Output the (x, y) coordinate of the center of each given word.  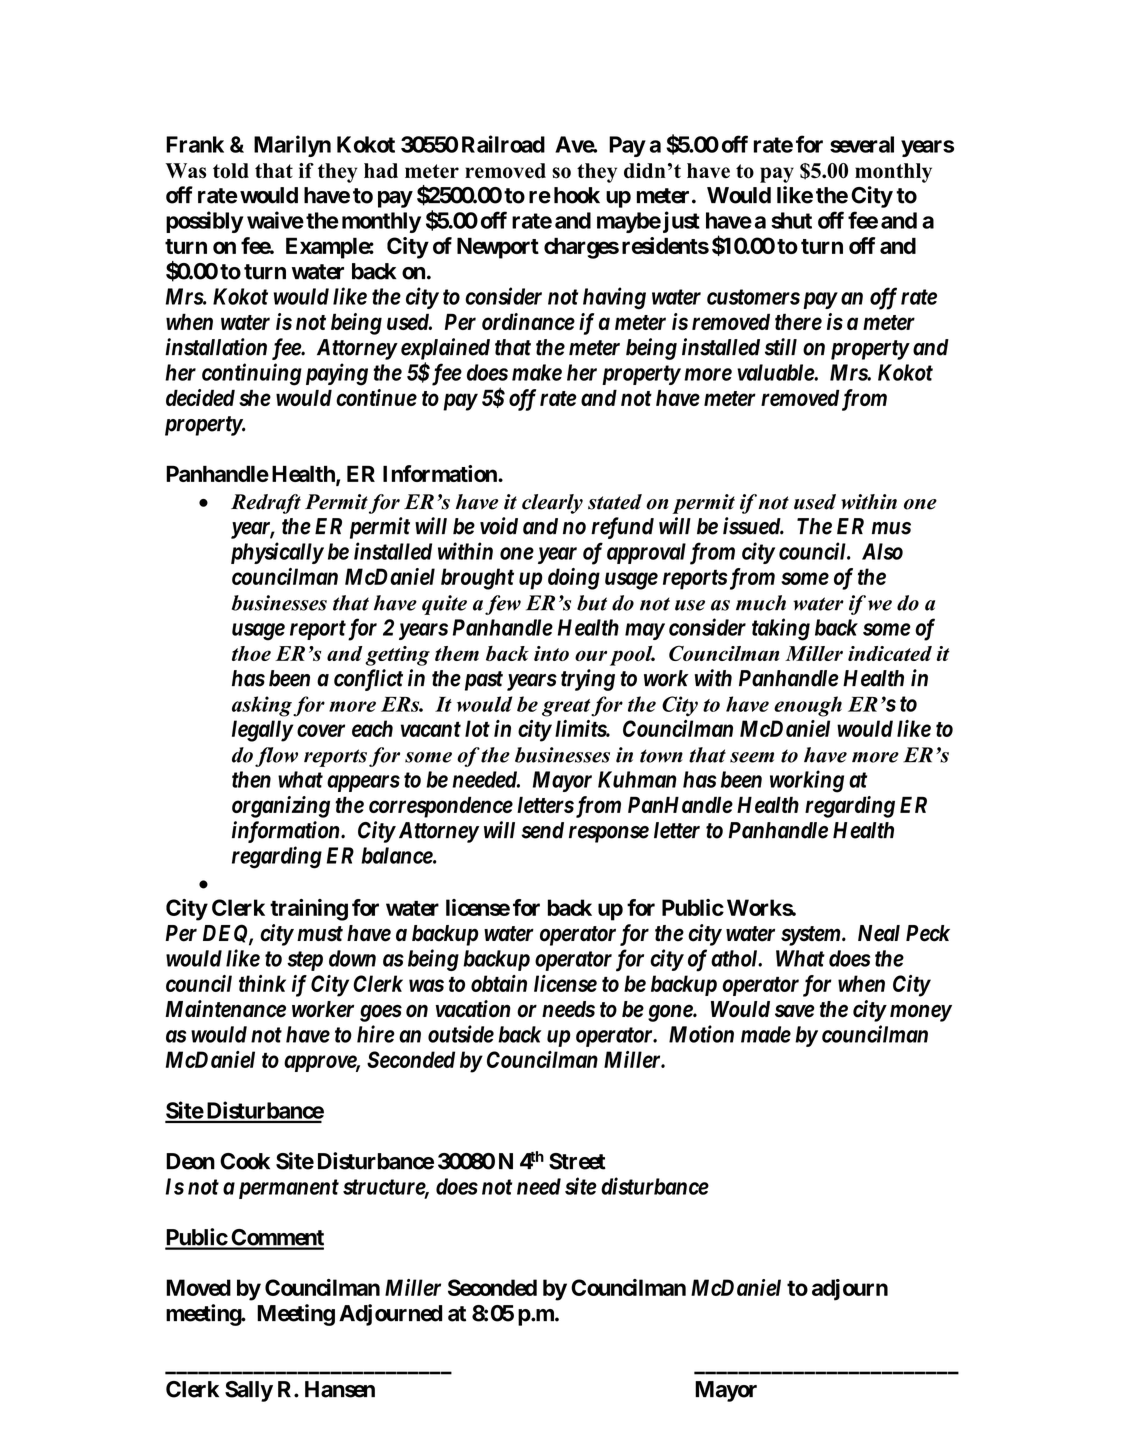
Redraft (266, 504)
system (811, 936)
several (862, 144)
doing (574, 579)
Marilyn (292, 146)
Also (882, 551)
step (305, 961)
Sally (249, 1391)
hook (577, 195)
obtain (499, 983)
